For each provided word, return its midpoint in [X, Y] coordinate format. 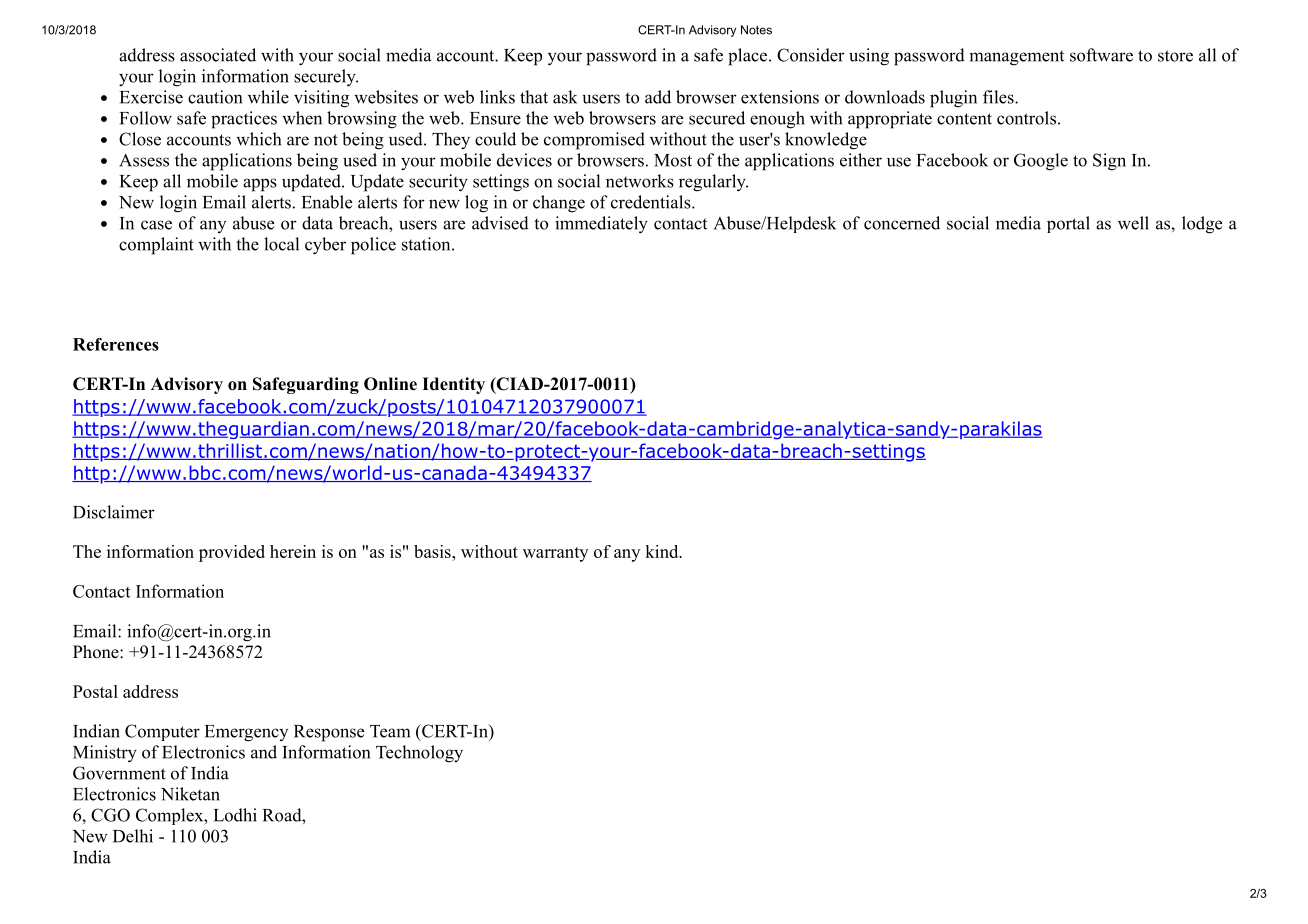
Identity [453, 385]
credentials [651, 202]
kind [662, 551]
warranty [555, 554]
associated [218, 55]
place [747, 57]
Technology [419, 754]
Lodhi [235, 815]
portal [1068, 224]
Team [390, 731]
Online [390, 384]
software [1101, 55]
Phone [97, 652]
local [281, 244]
